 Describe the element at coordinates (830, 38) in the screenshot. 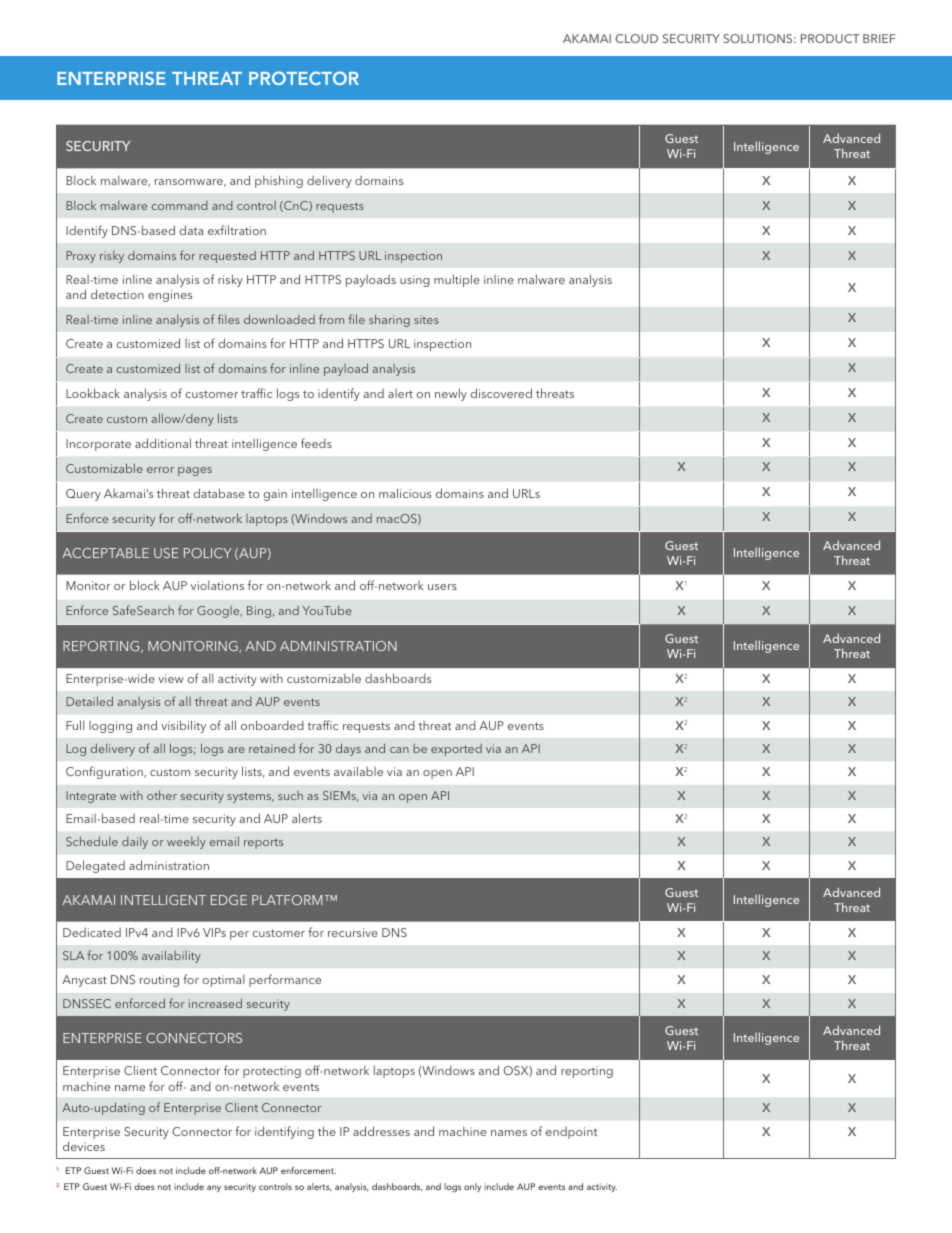

I see `PRODUCT` at that location.
